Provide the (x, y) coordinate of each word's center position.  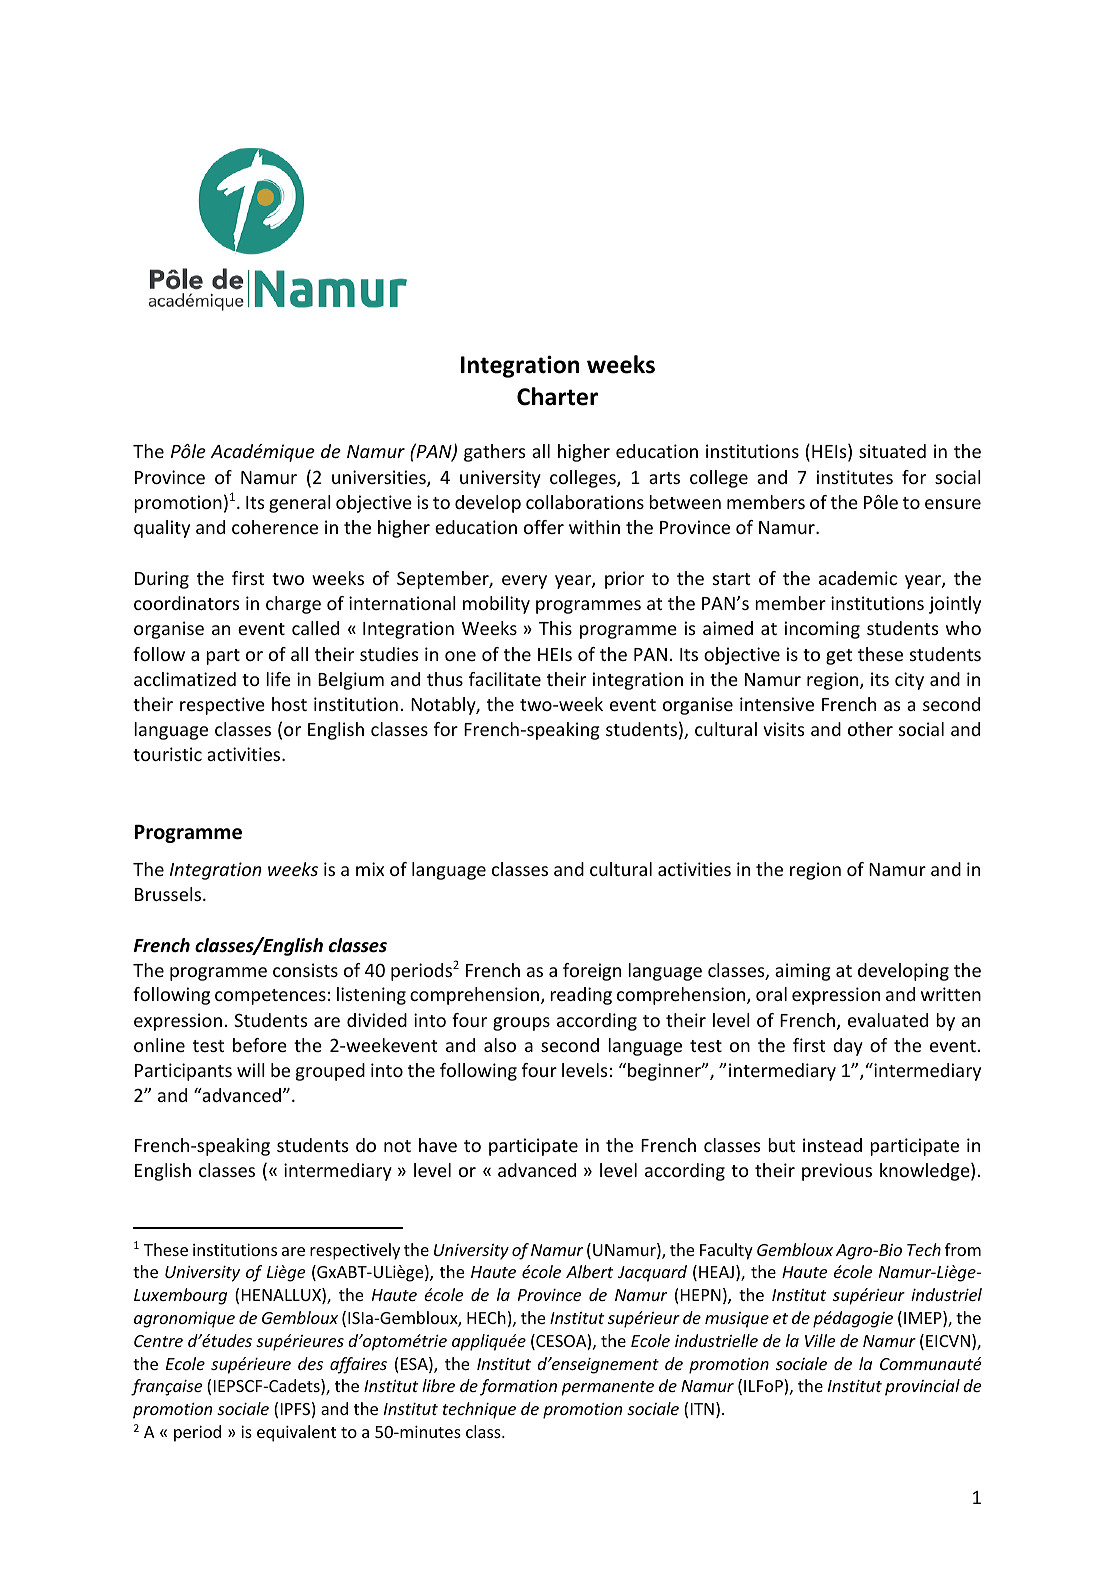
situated (892, 451)
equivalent (296, 1433)
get (839, 657)
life (278, 679)
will (251, 1070)
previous (837, 1172)
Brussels (168, 894)
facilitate (505, 679)
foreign (592, 972)
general (300, 504)
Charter (557, 396)
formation (518, 1387)
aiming (803, 972)
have (438, 1145)
